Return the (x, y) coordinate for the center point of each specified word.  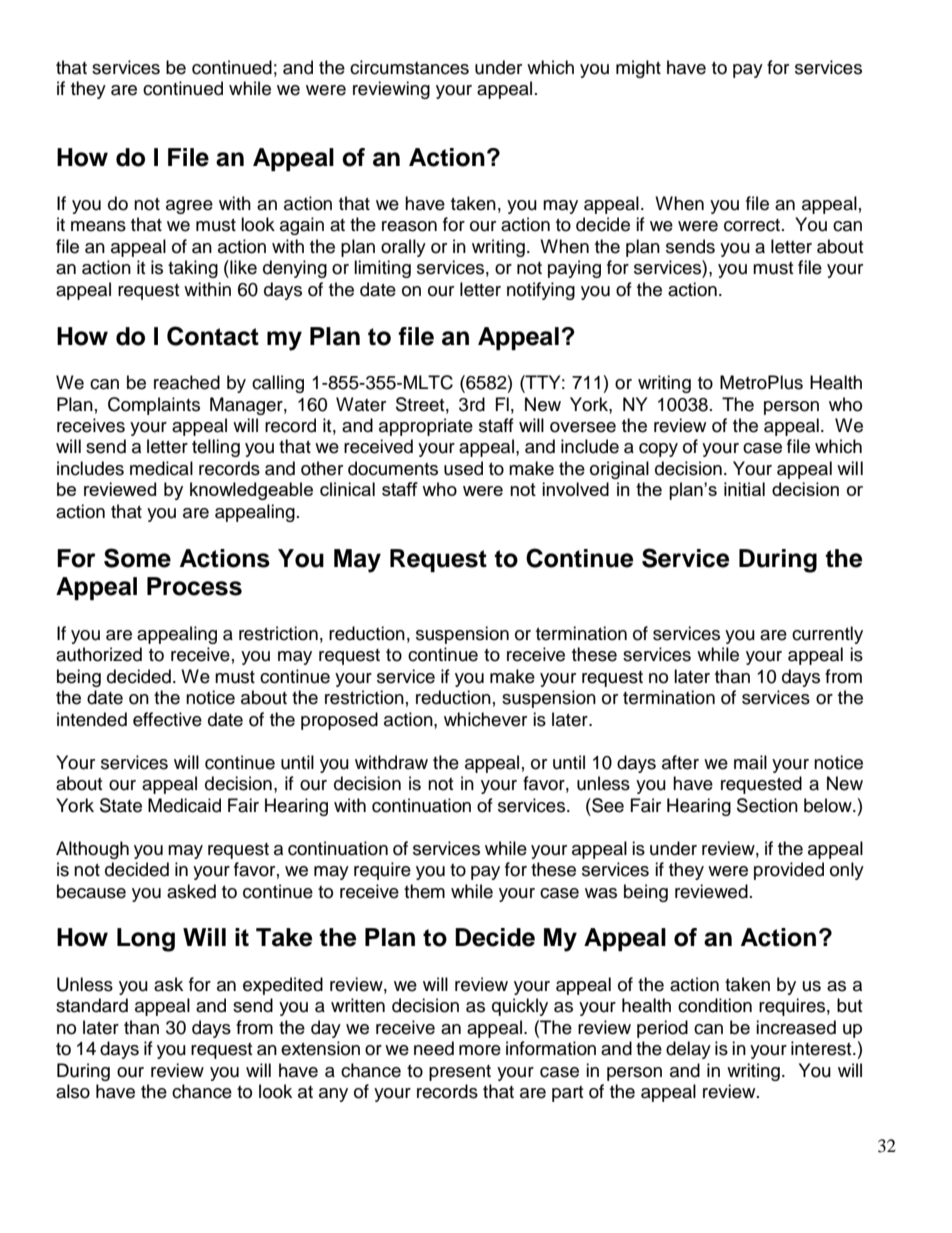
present (460, 1073)
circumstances (409, 67)
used (463, 468)
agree (189, 207)
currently (827, 635)
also (73, 1091)
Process (194, 586)
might (638, 69)
